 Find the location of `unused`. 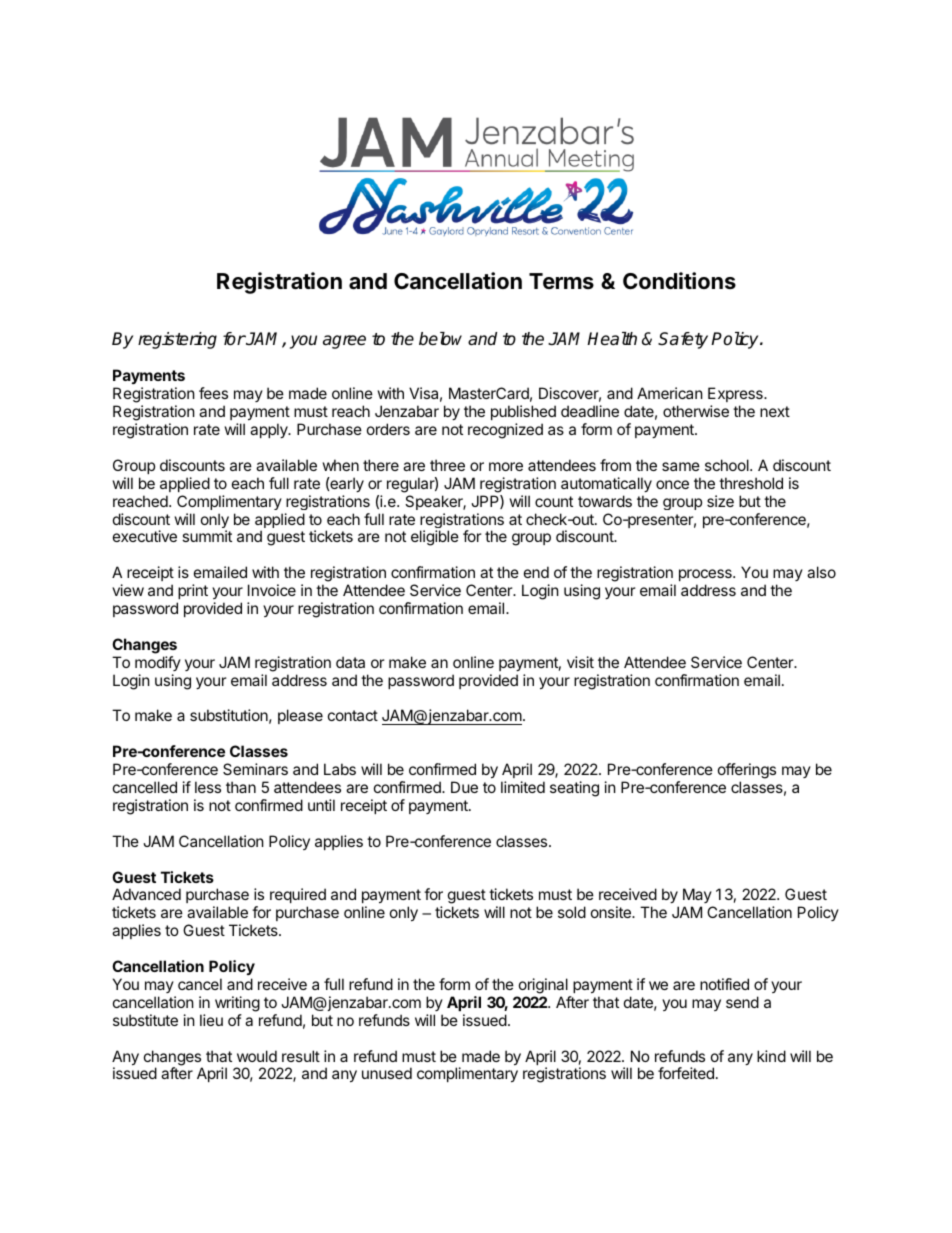

unused is located at coordinates (387, 1073).
